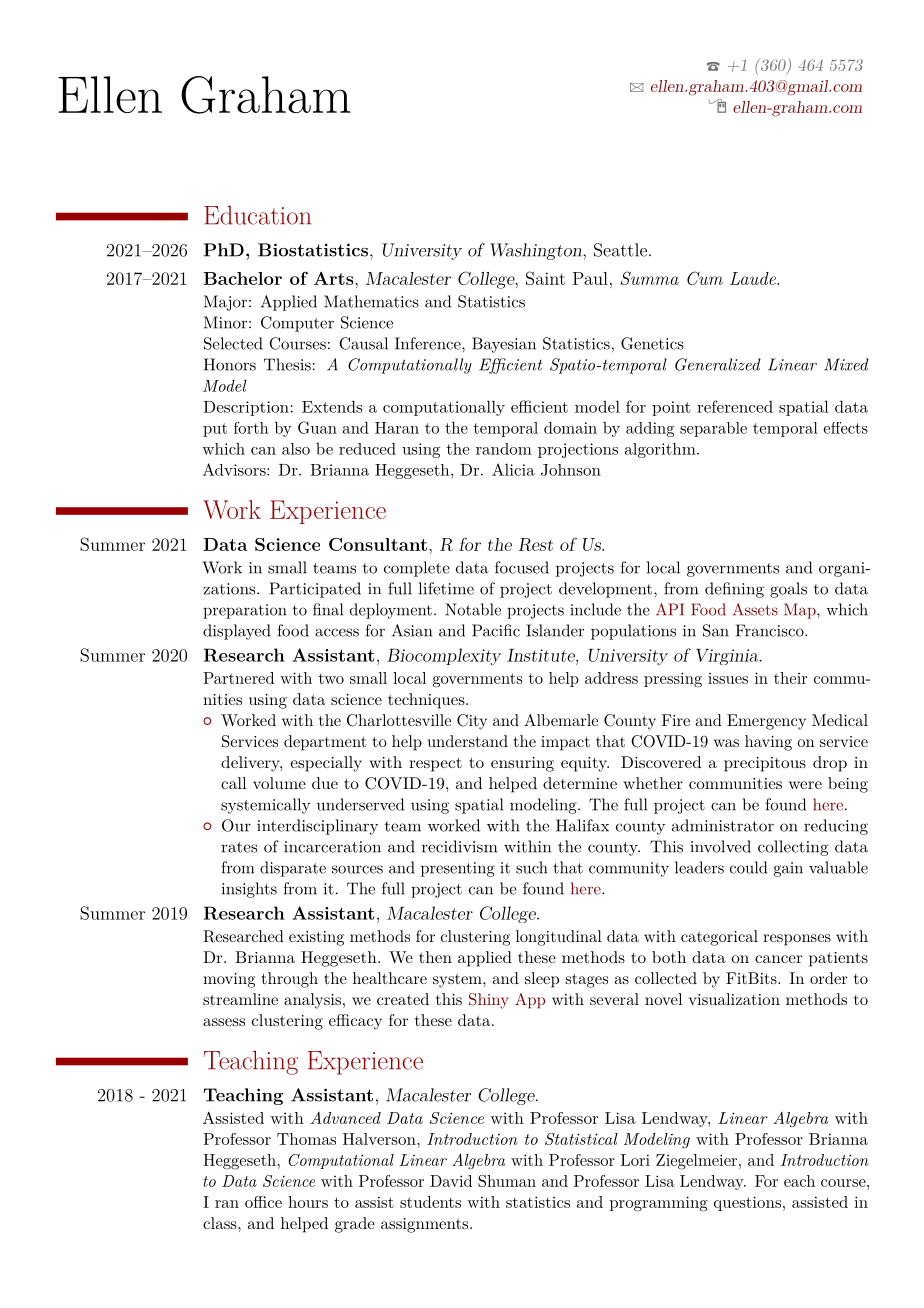  What do you see at coordinates (257, 215) in the screenshot?
I see `Education` at bounding box center [257, 215].
